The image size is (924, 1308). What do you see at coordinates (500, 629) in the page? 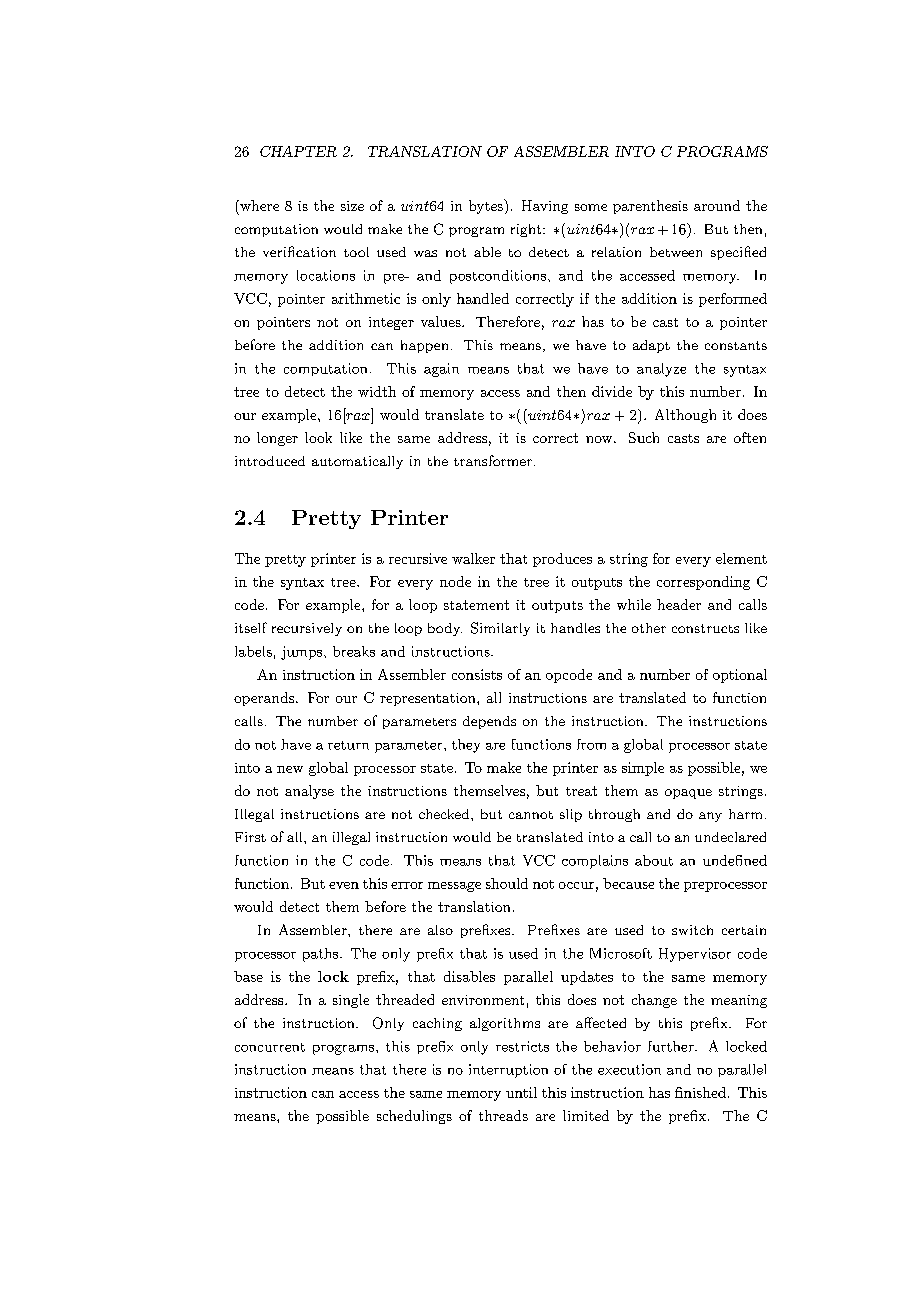
I see `Similarly` at bounding box center [500, 629].
